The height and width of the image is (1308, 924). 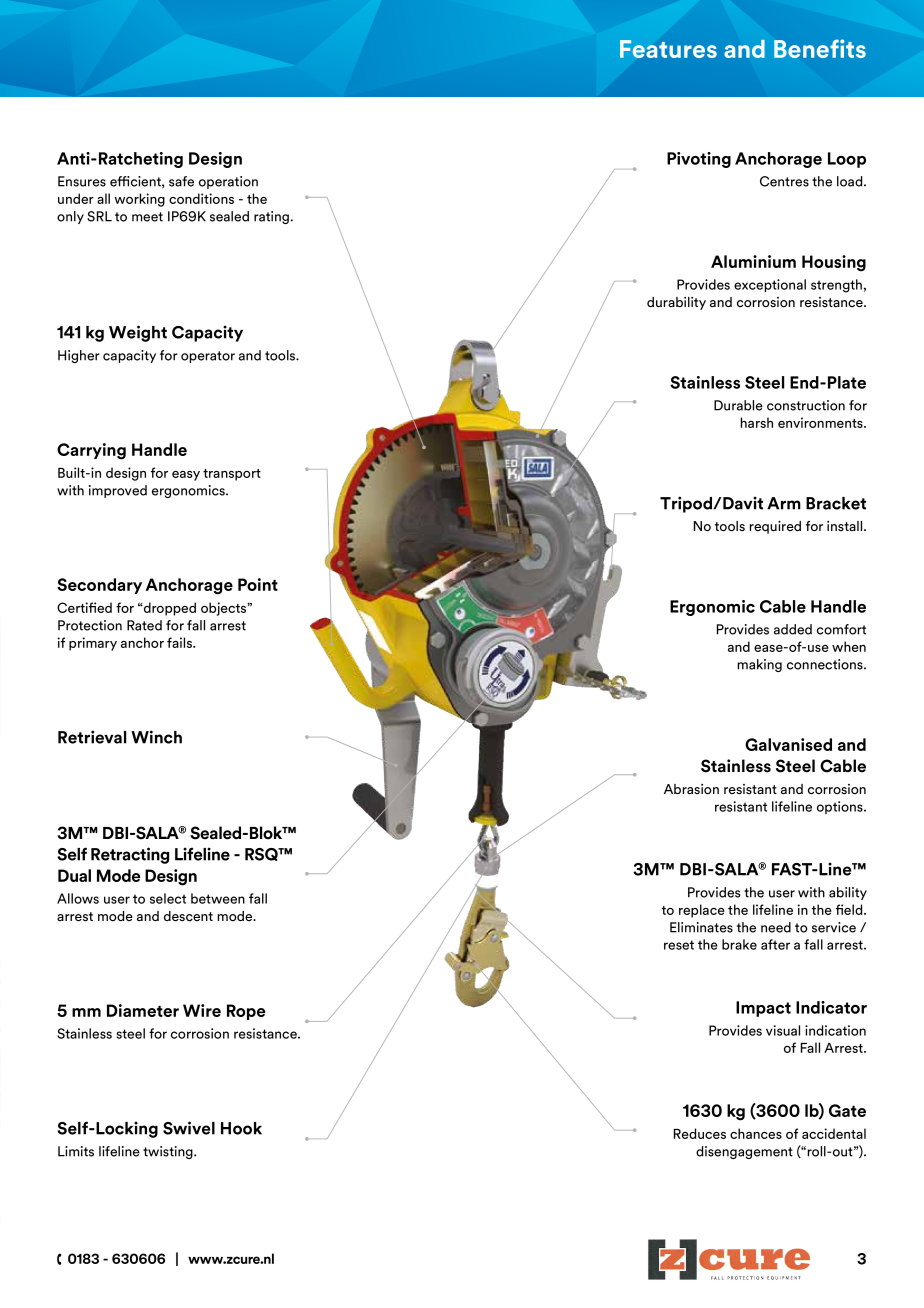 I want to click on Point, so click(x=258, y=584).
